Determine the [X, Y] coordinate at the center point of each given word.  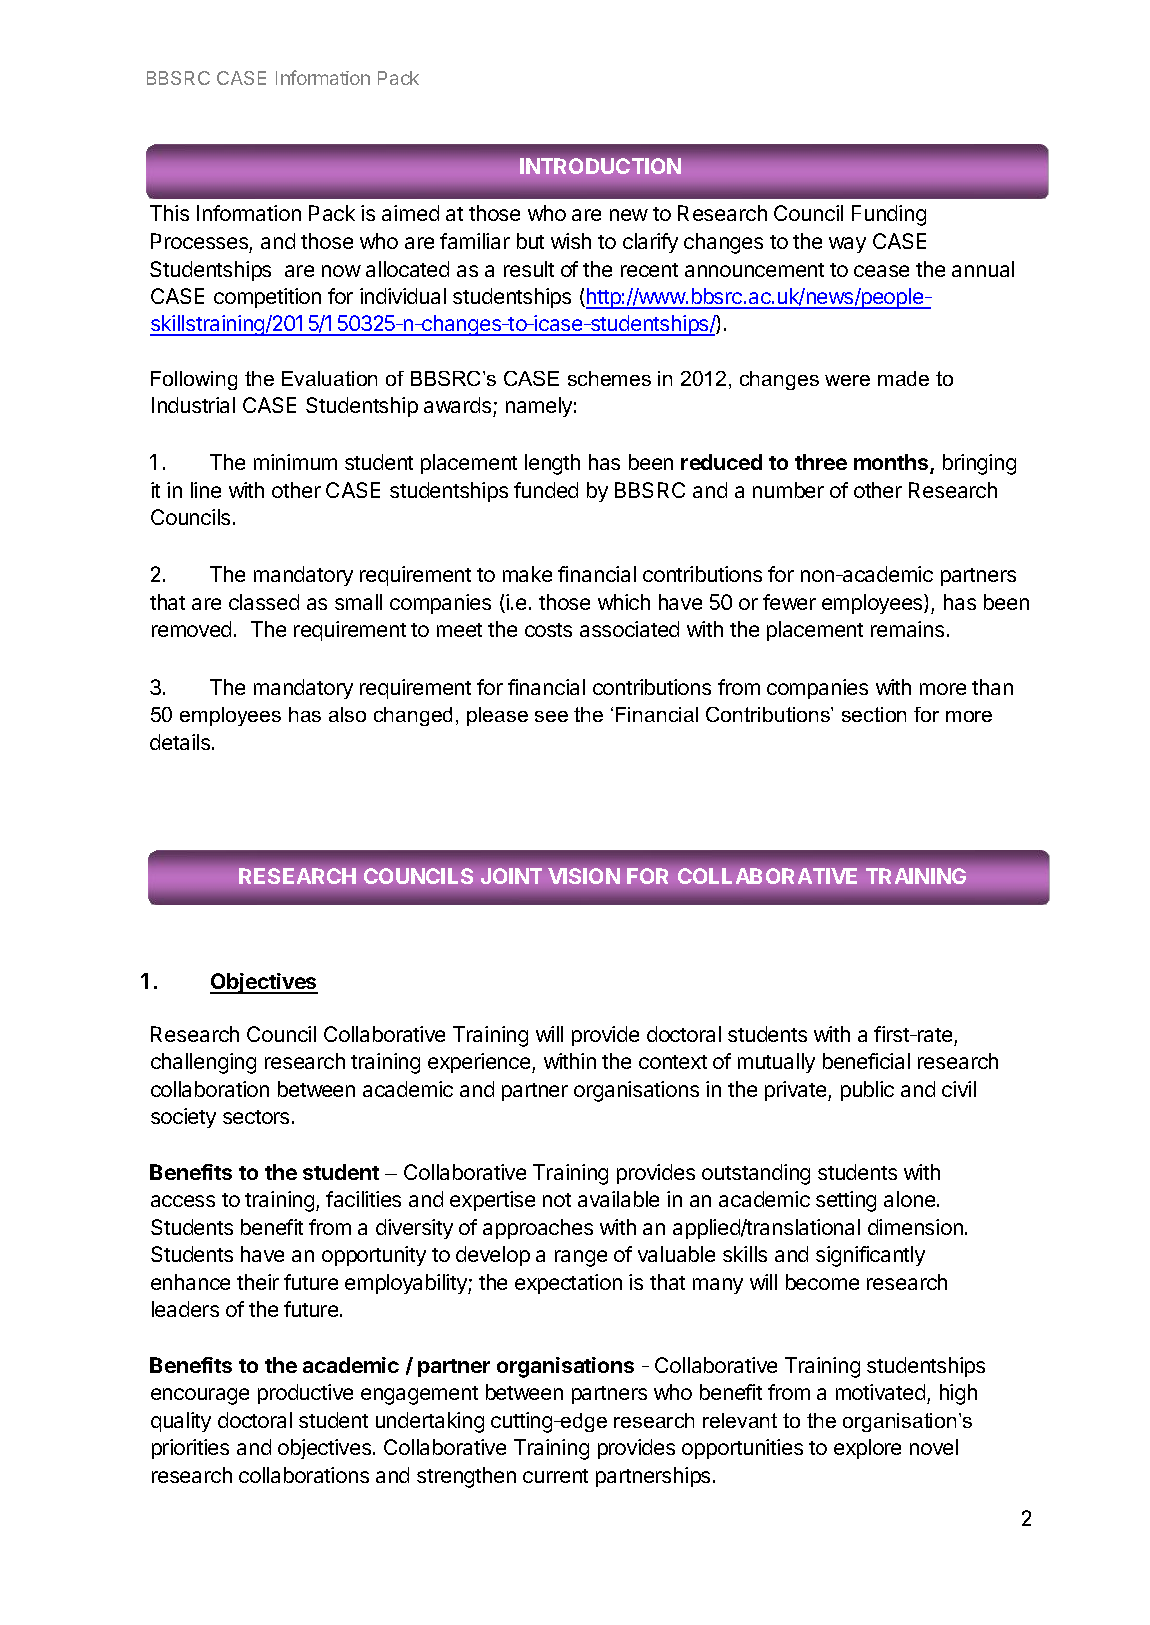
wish [571, 241]
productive [305, 1394]
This [169, 213]
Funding [889, 215]
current [555, 1476]
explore [867, 1449]
